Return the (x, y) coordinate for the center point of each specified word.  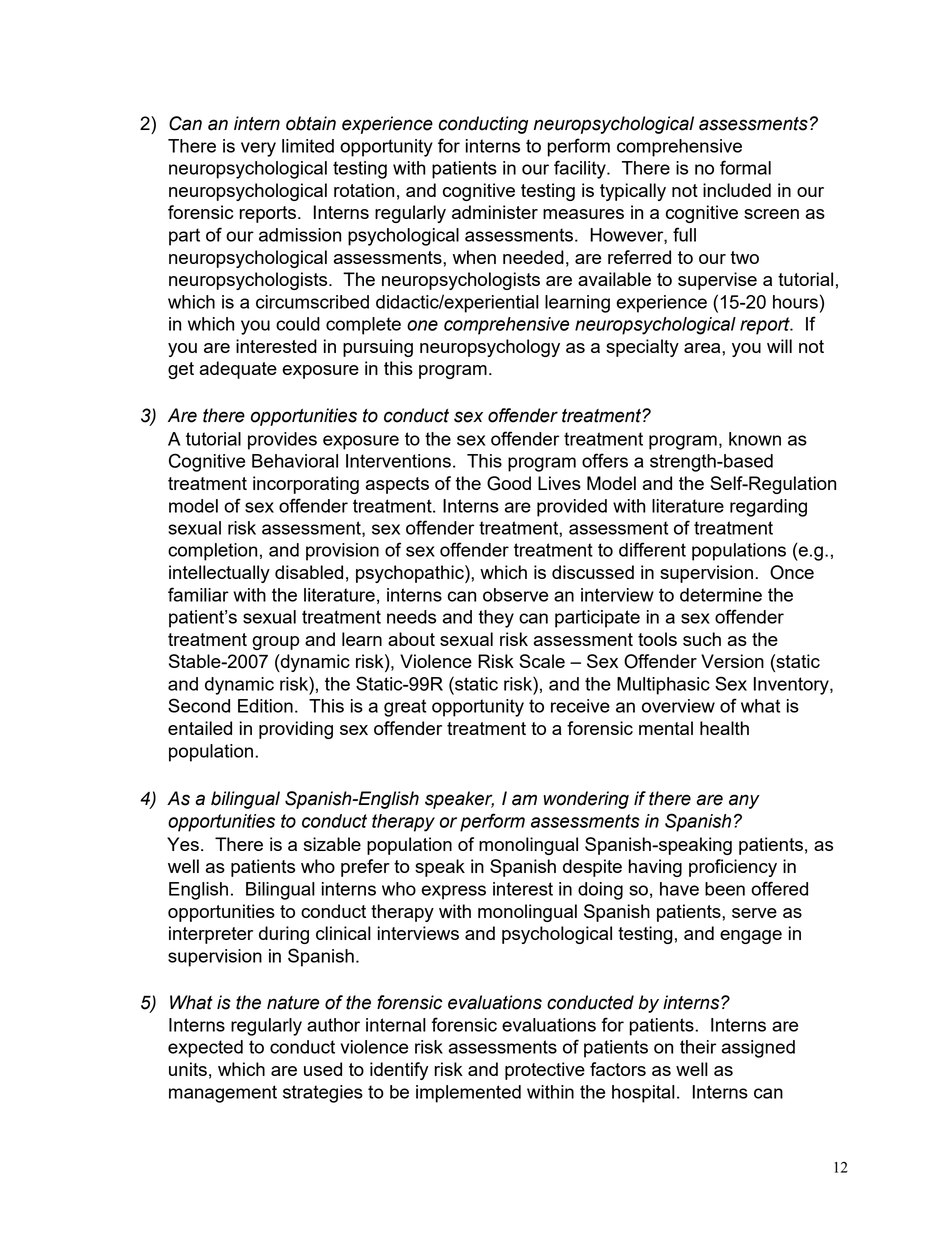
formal (745, 167)
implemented (468, 1094)
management (223, 1094)
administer (495, 212)
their (698, 1047)
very (258, 149)
